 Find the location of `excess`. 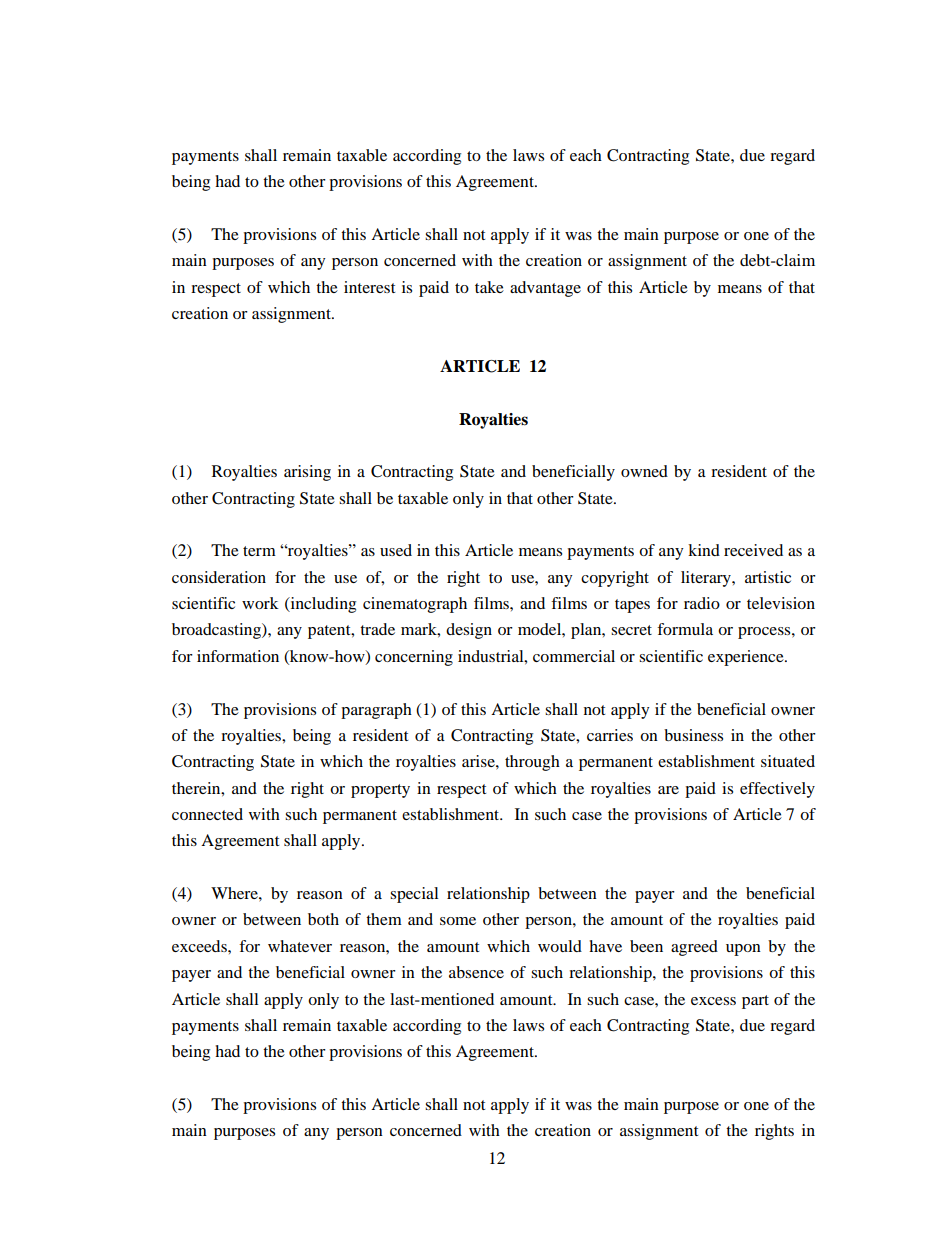

excess is located at coordinates (713, 1001).
